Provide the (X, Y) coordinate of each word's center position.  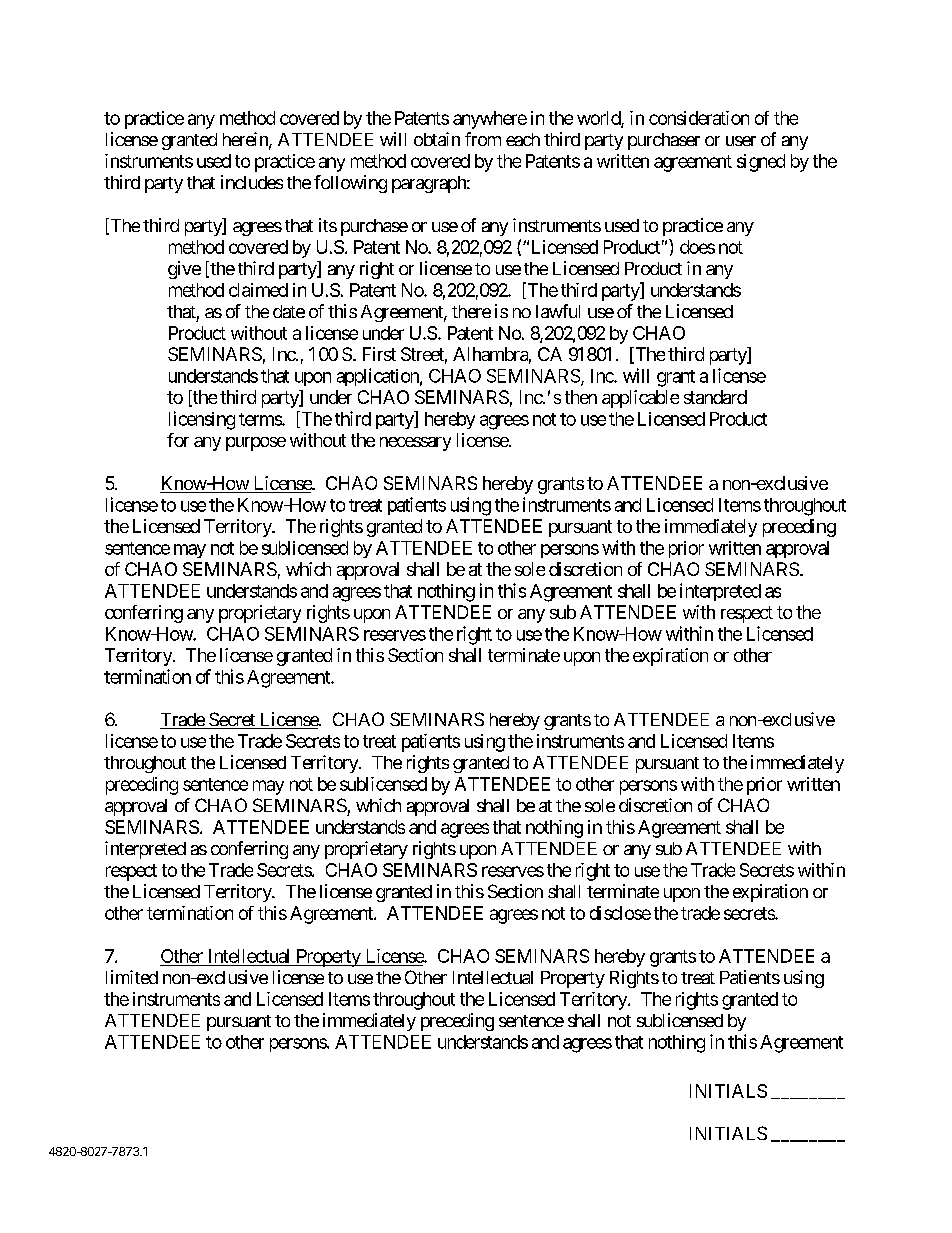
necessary (415, 444)
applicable (640, 399)
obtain (437, 139)
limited (132, 977)
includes (252, 182)
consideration (699, 118)
